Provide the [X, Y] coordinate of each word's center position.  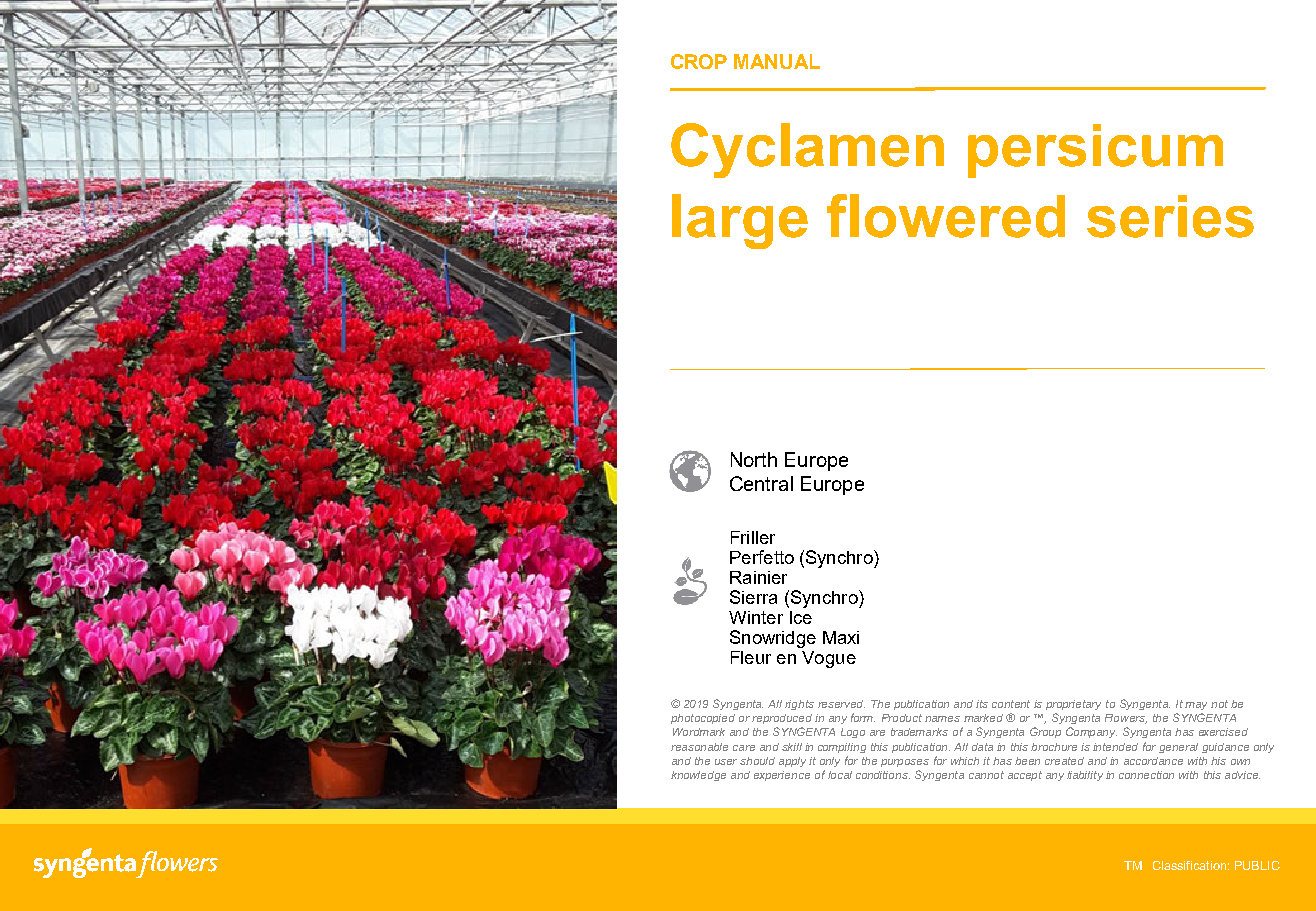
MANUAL [777, 61]
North [754, 459]
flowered [946, 216]
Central [761, 483]
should [757, 761]
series [1170, 216]
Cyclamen [807, 150]
